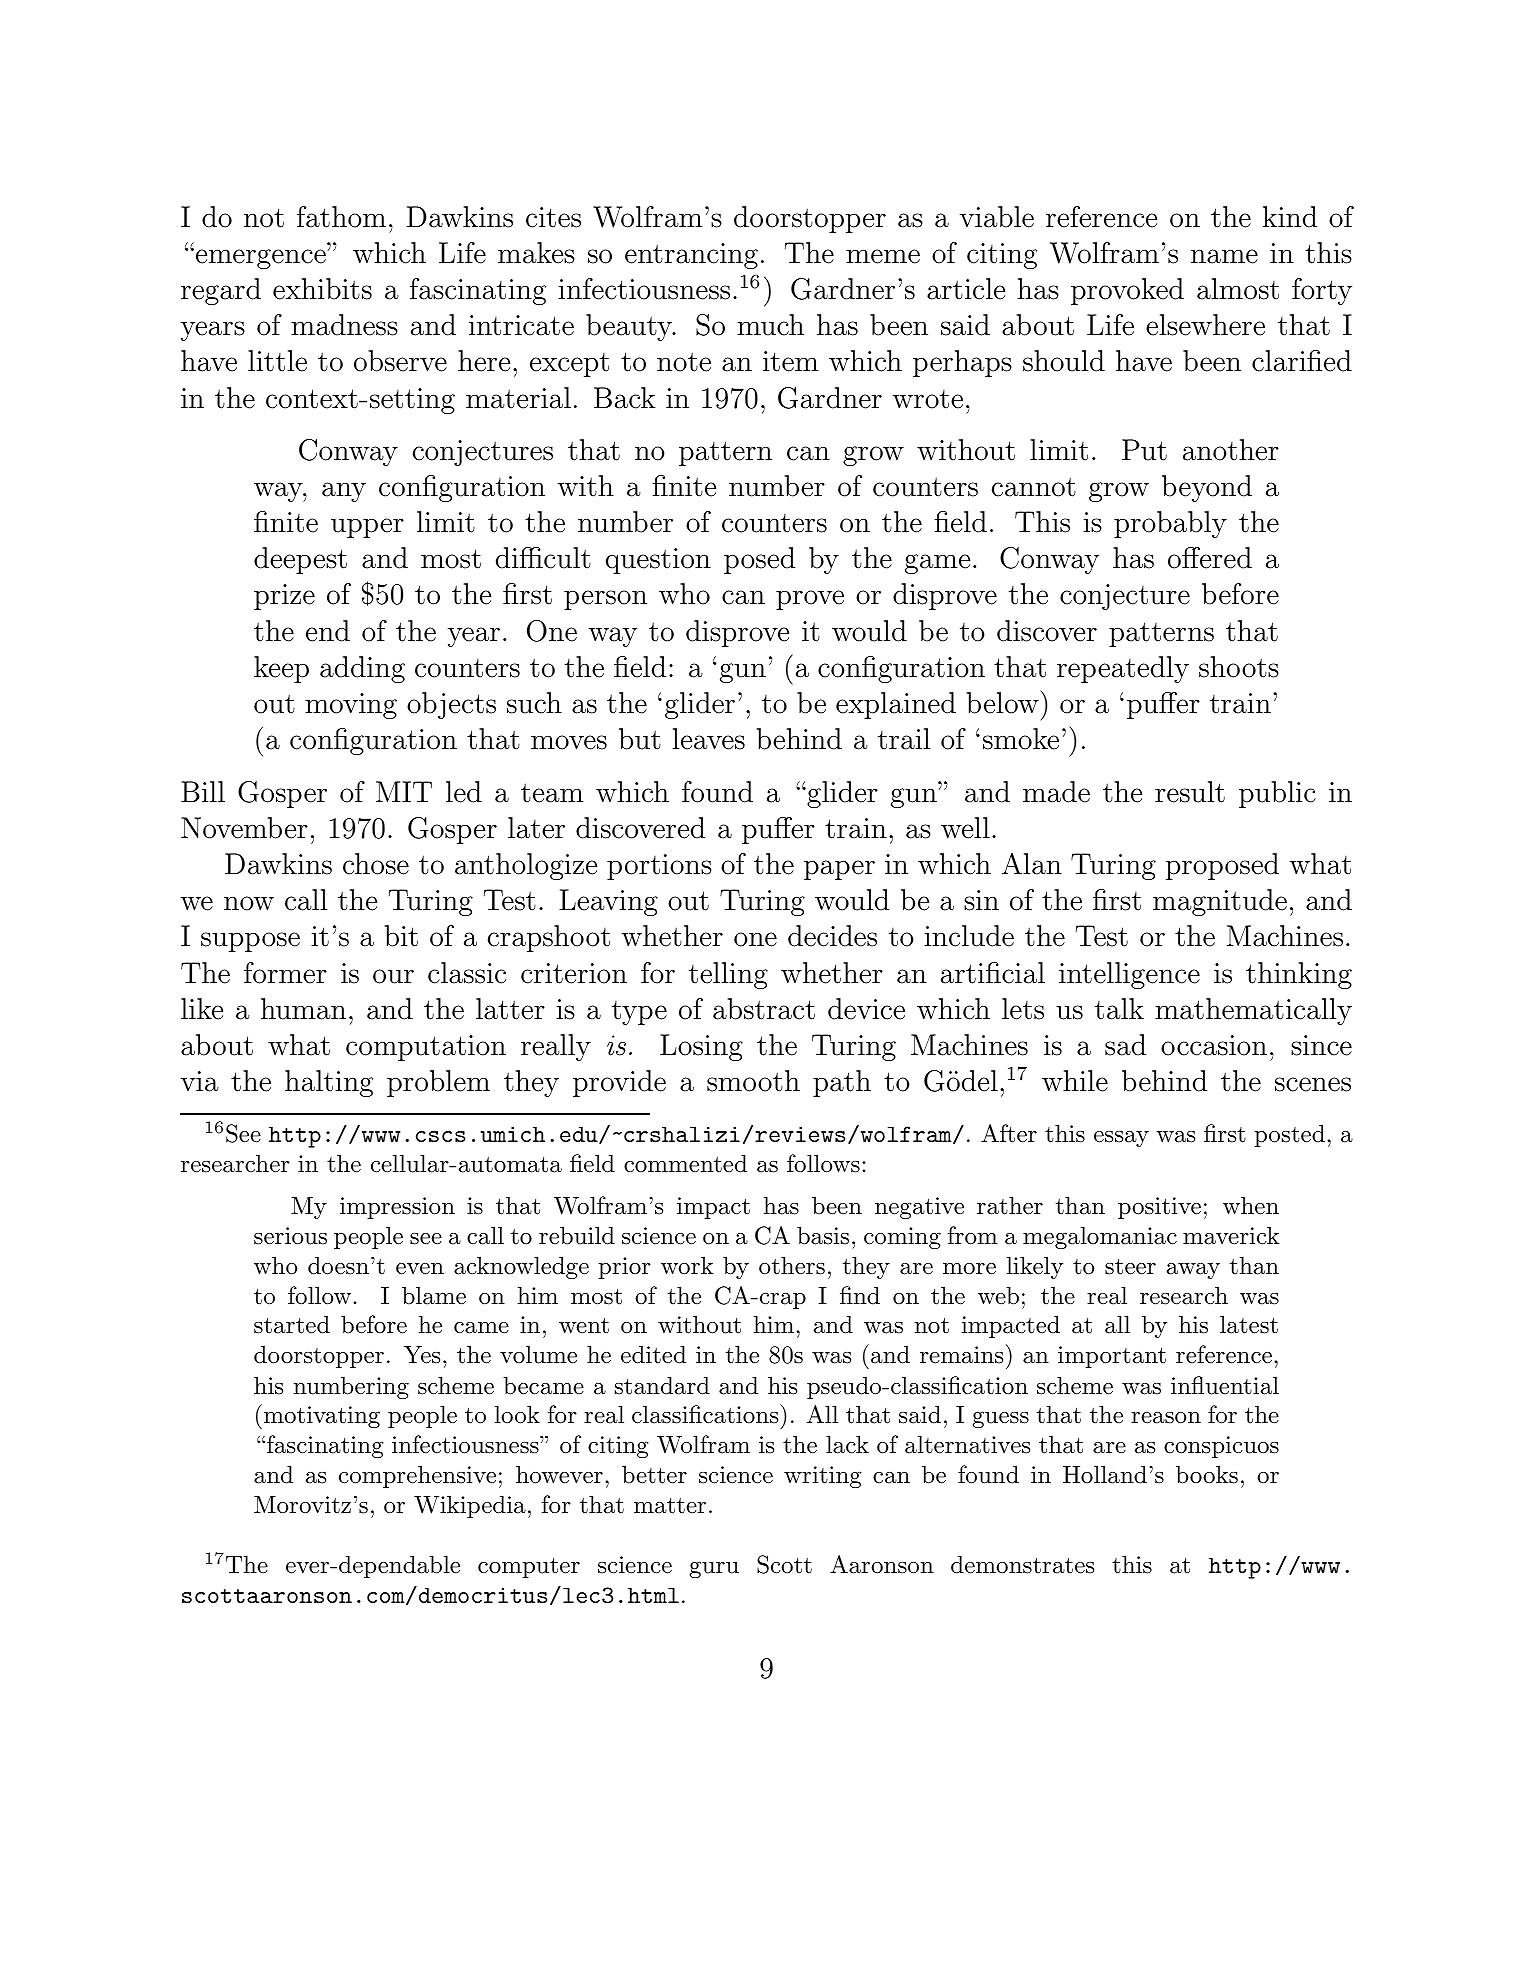 This screenshot has width=1533, height=1984. Describe the element at coordinates (417, 1476) in the screenshot. I see `comprehensive` at that location.
